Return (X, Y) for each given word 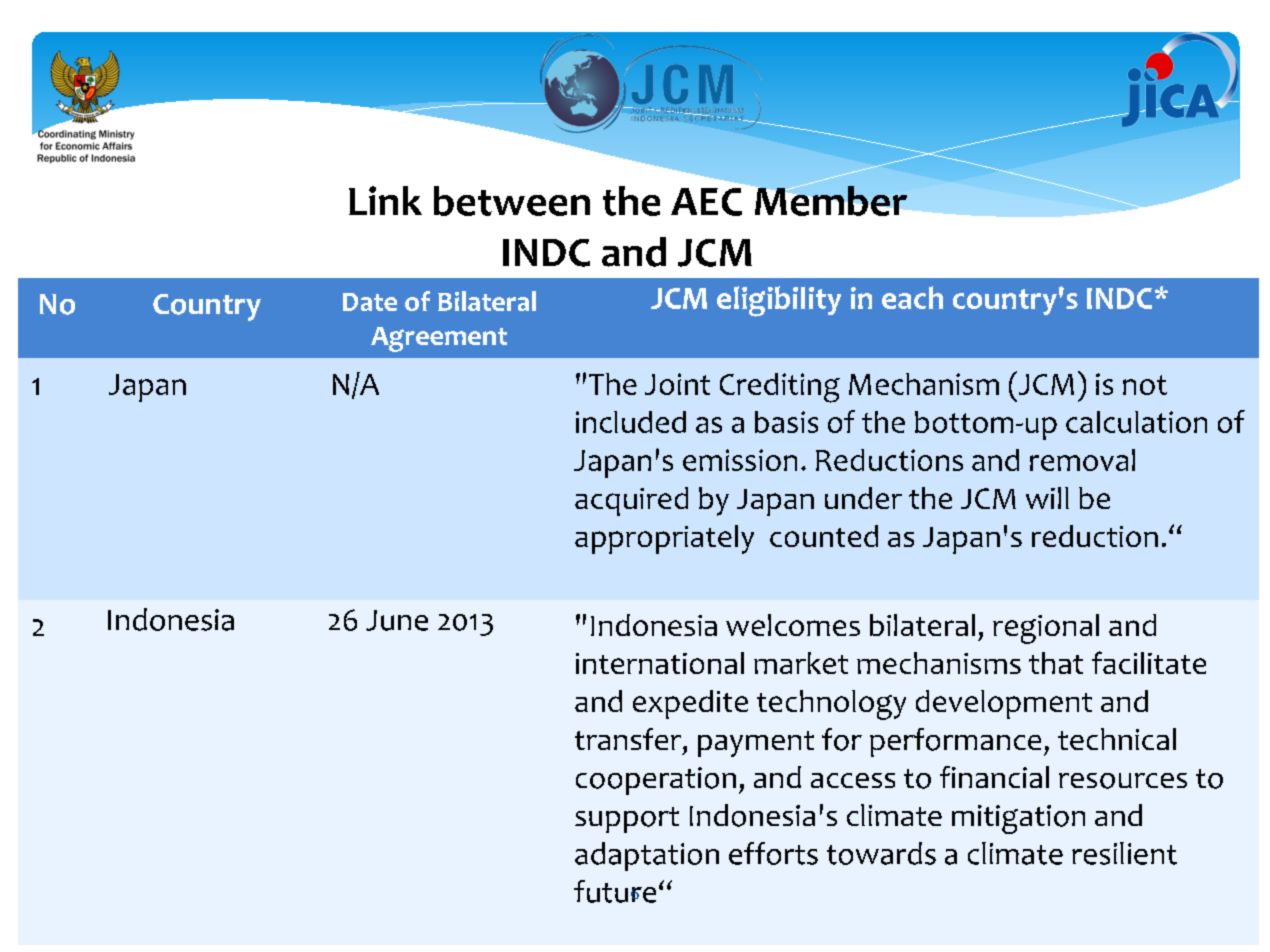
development (1004, 704)
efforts (773, 853)
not (1145, 385)
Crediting (780, 388)
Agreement (439, 339)
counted (824, 536)
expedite (690, 704)
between (512, 201)
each (912, 297)
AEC (706, 202)
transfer (629, 739)
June (397, 620)
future (615, 891)
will (1047, 498)
